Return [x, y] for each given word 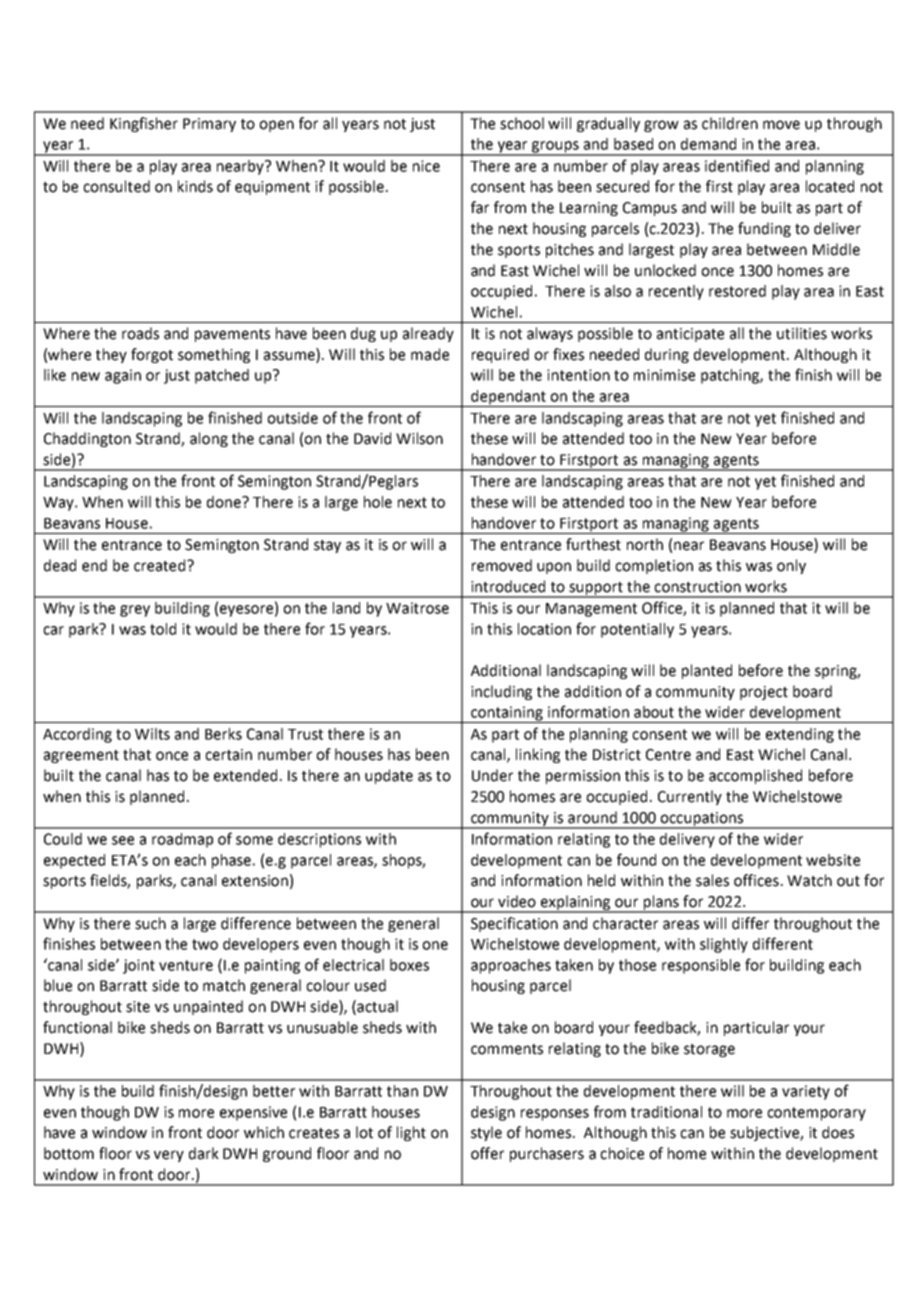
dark [204, 1153]
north [645, 544]
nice [426, 166]
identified [737, 165]
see [123, 840]
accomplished [755, 776]
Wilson [419, 438]
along [209, 439]
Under [492, 775]
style [486, 1133]
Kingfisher [144, 124]
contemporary [816, 1114]
